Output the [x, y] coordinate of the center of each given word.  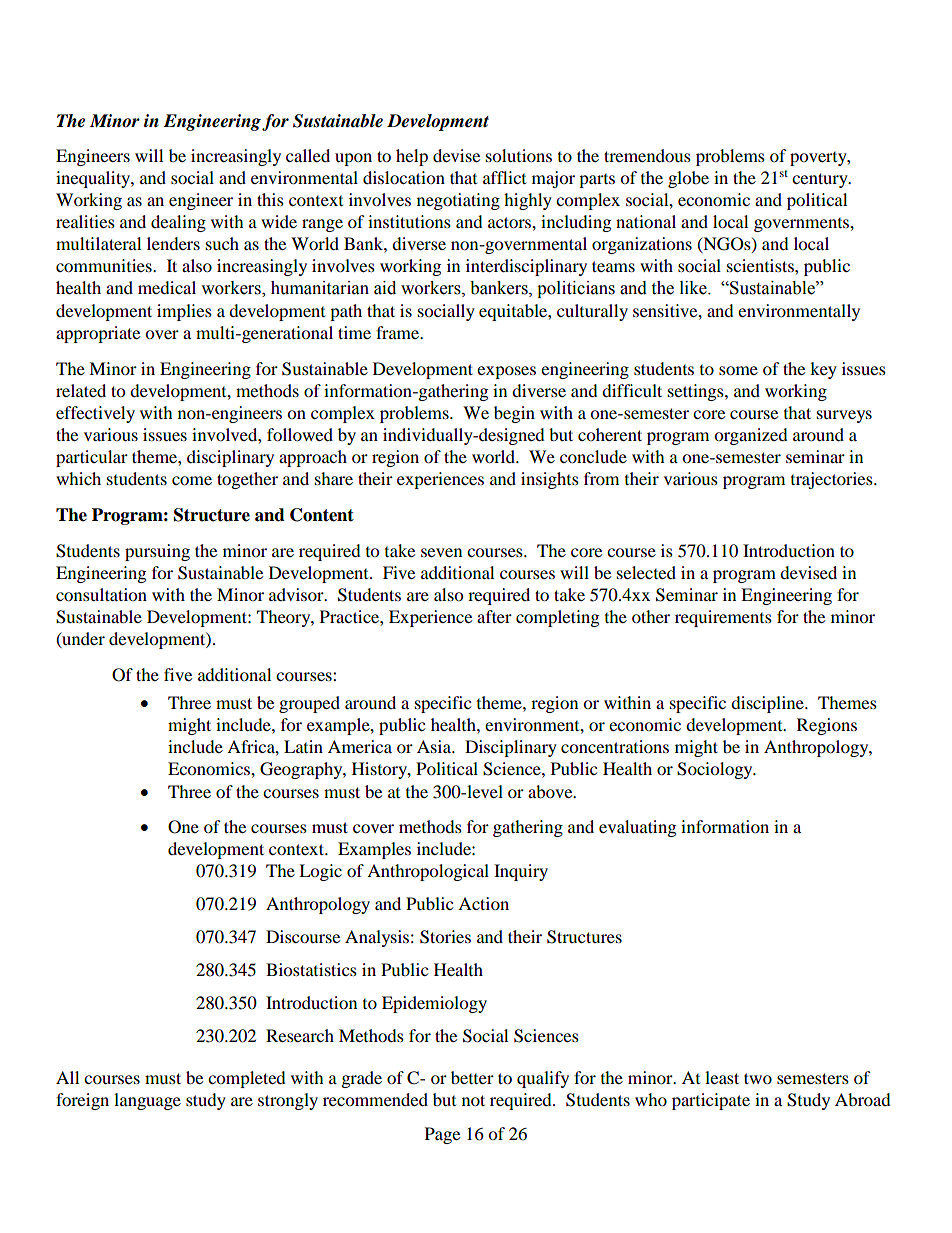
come [192, 480]
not [473, 1100]
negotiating [458, 201]
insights [550, 480]
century [821, 180]
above [551, 791]
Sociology [716, 770]
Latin [303, 746]
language [147, 1101]
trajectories [833, 480]
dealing [178, 223]
